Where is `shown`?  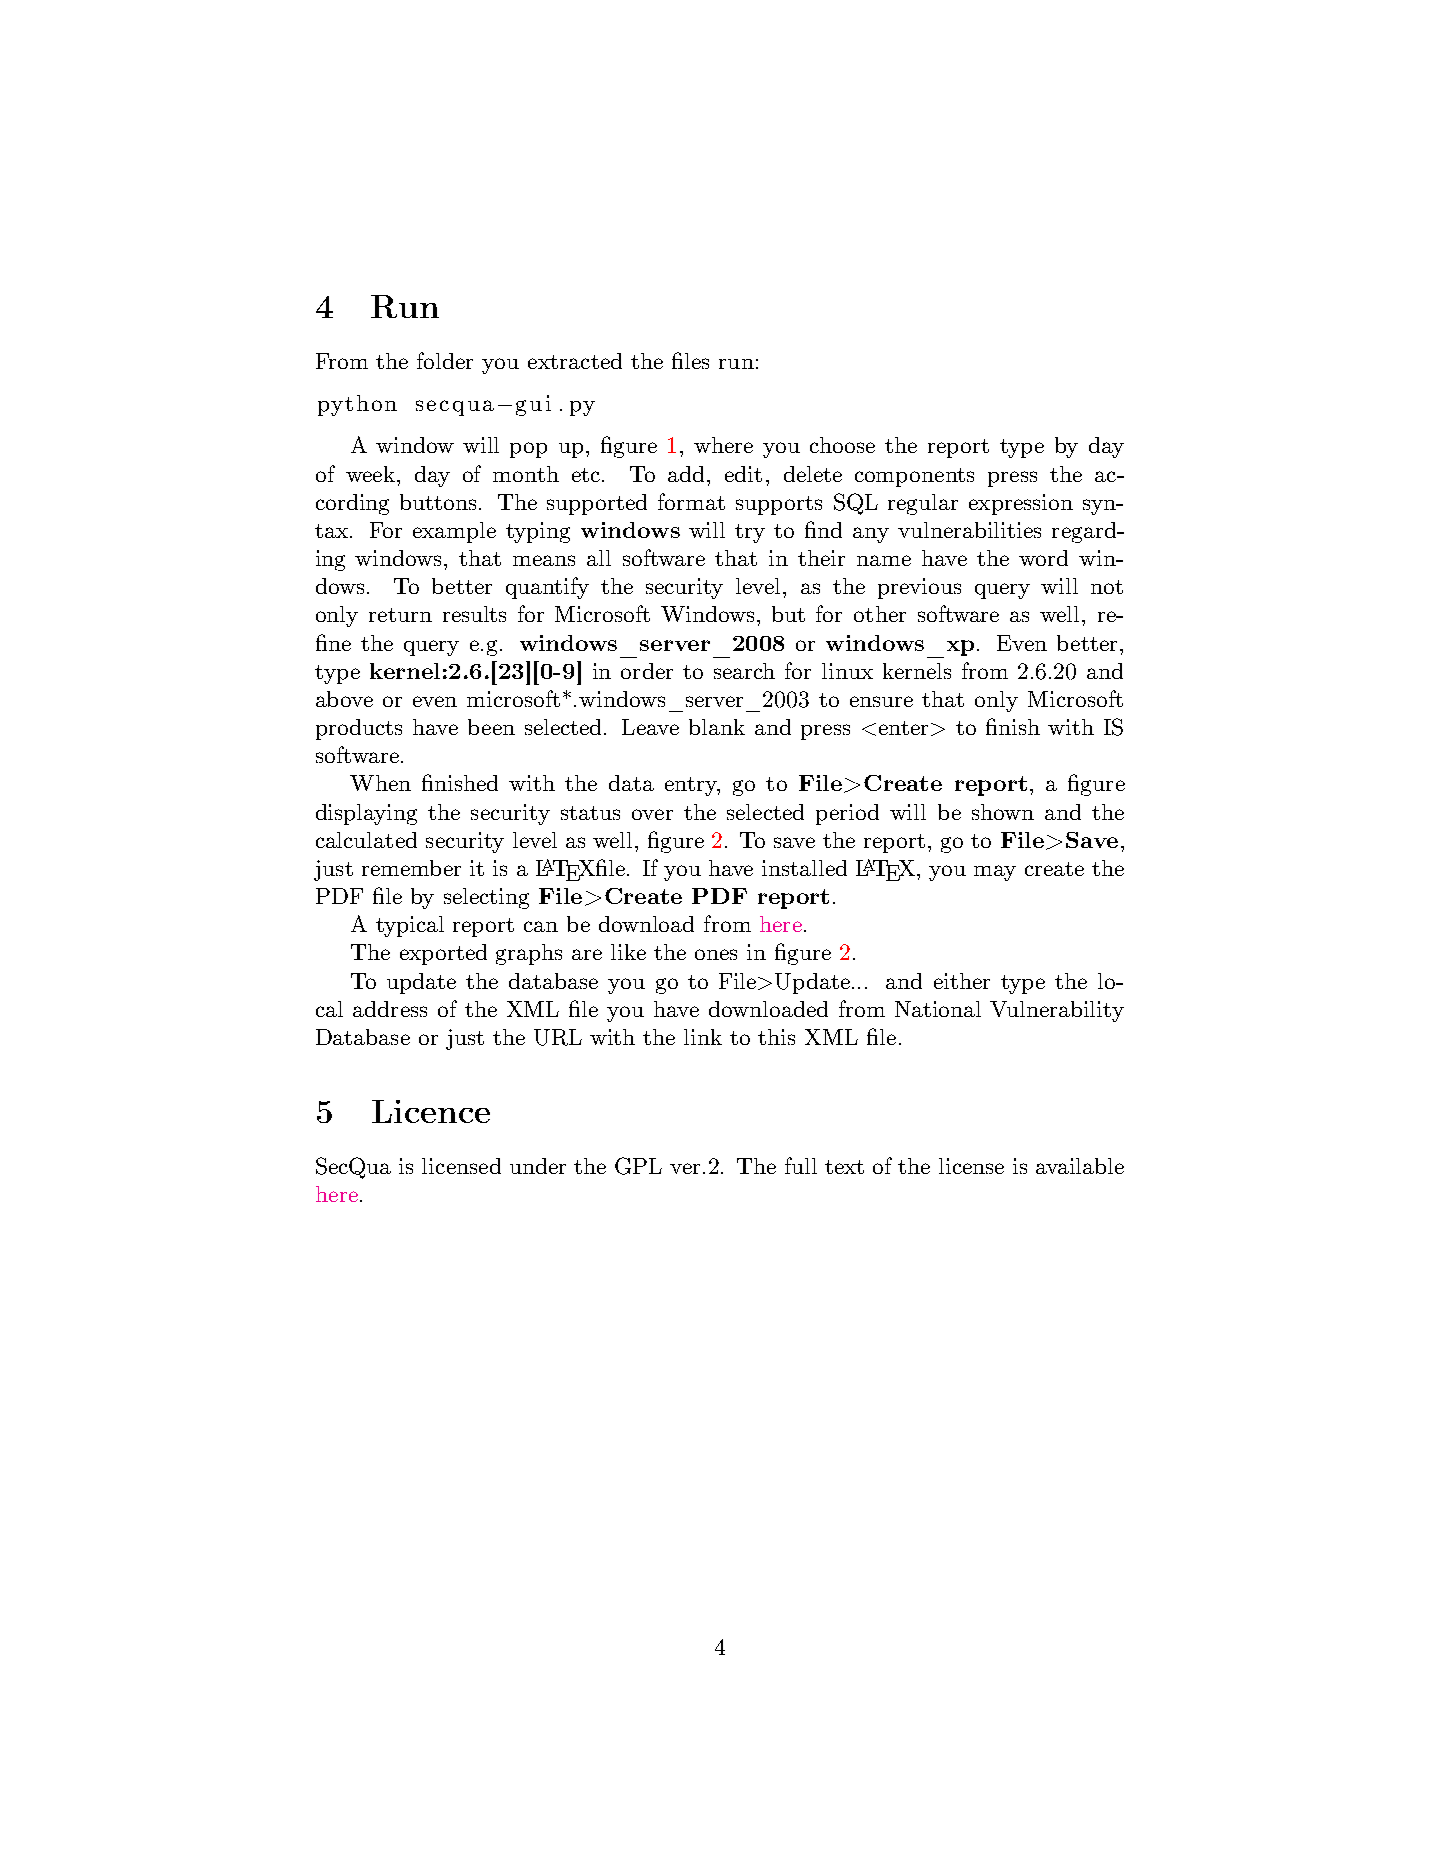
shown is located at coordinates (1003, 812).
